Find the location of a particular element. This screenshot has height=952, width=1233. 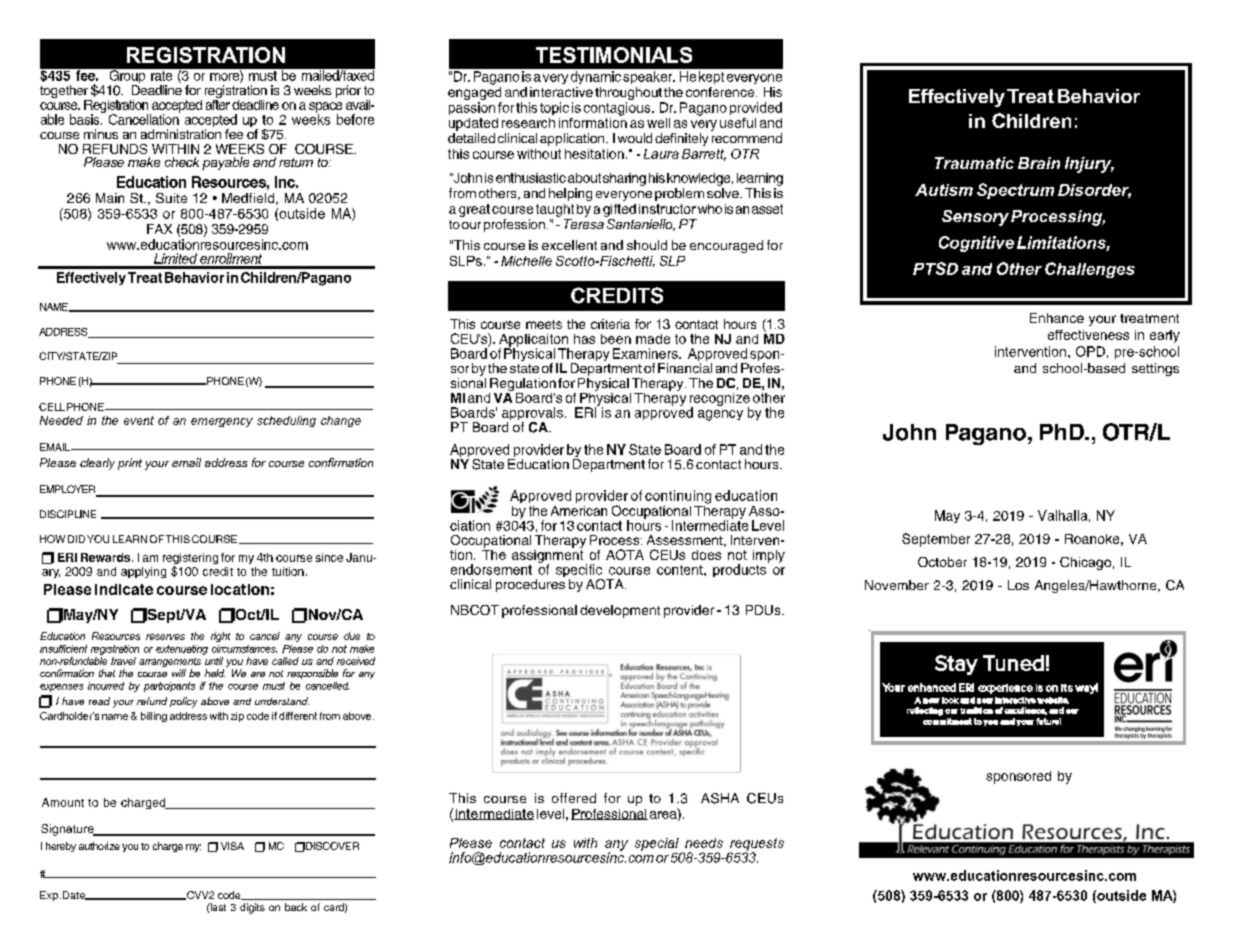

been is located at coordinates (616, 339).
